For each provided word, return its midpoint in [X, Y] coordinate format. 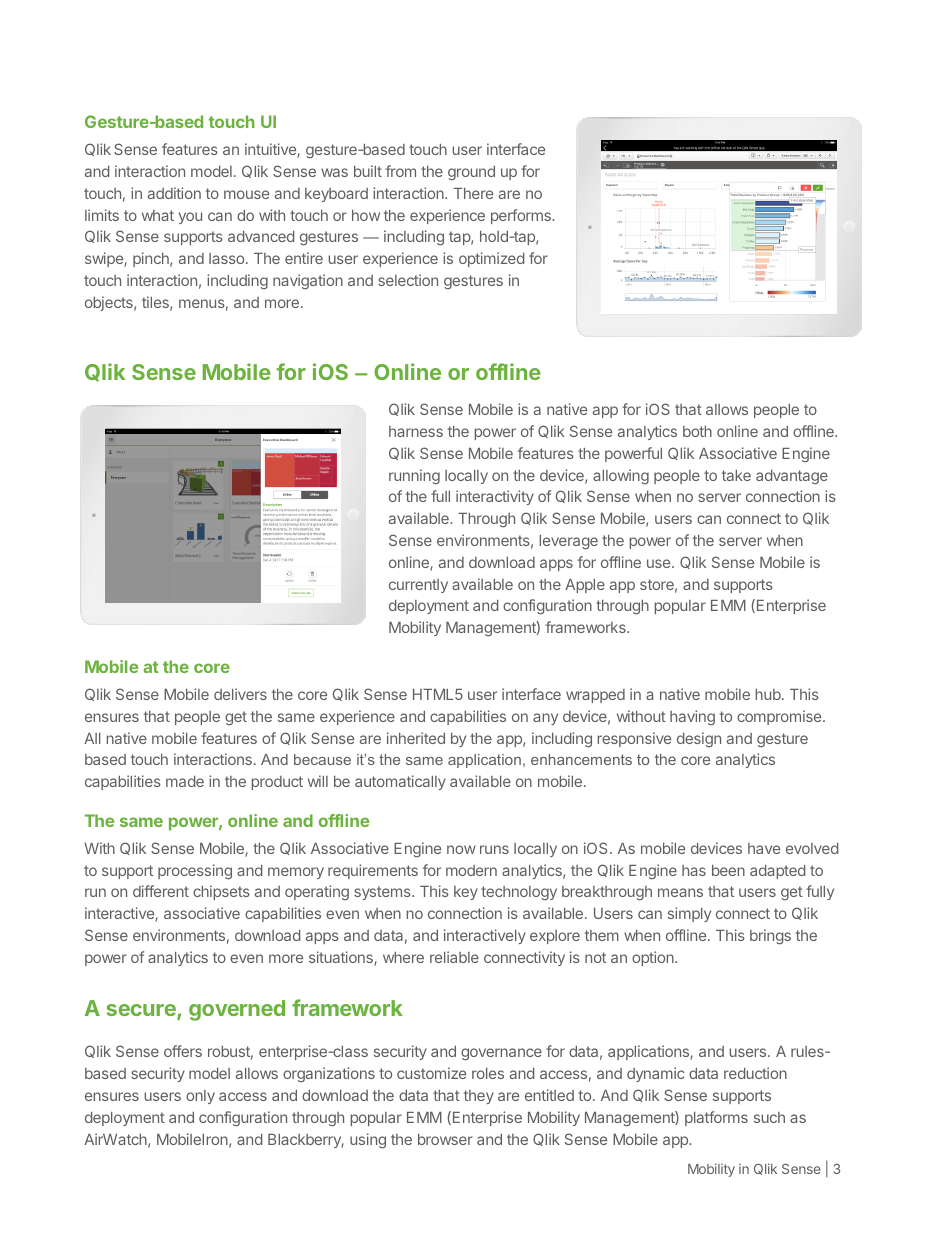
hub [768, 694]
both [697, 431]
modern [471, 870]
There [473, 193]
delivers [240, 694]
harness [416, 431]
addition [174, 193]
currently [418, 586]
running [414, 476]
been [728, 870]
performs [522, 216]
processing [195, 872]
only [200, 1097]
